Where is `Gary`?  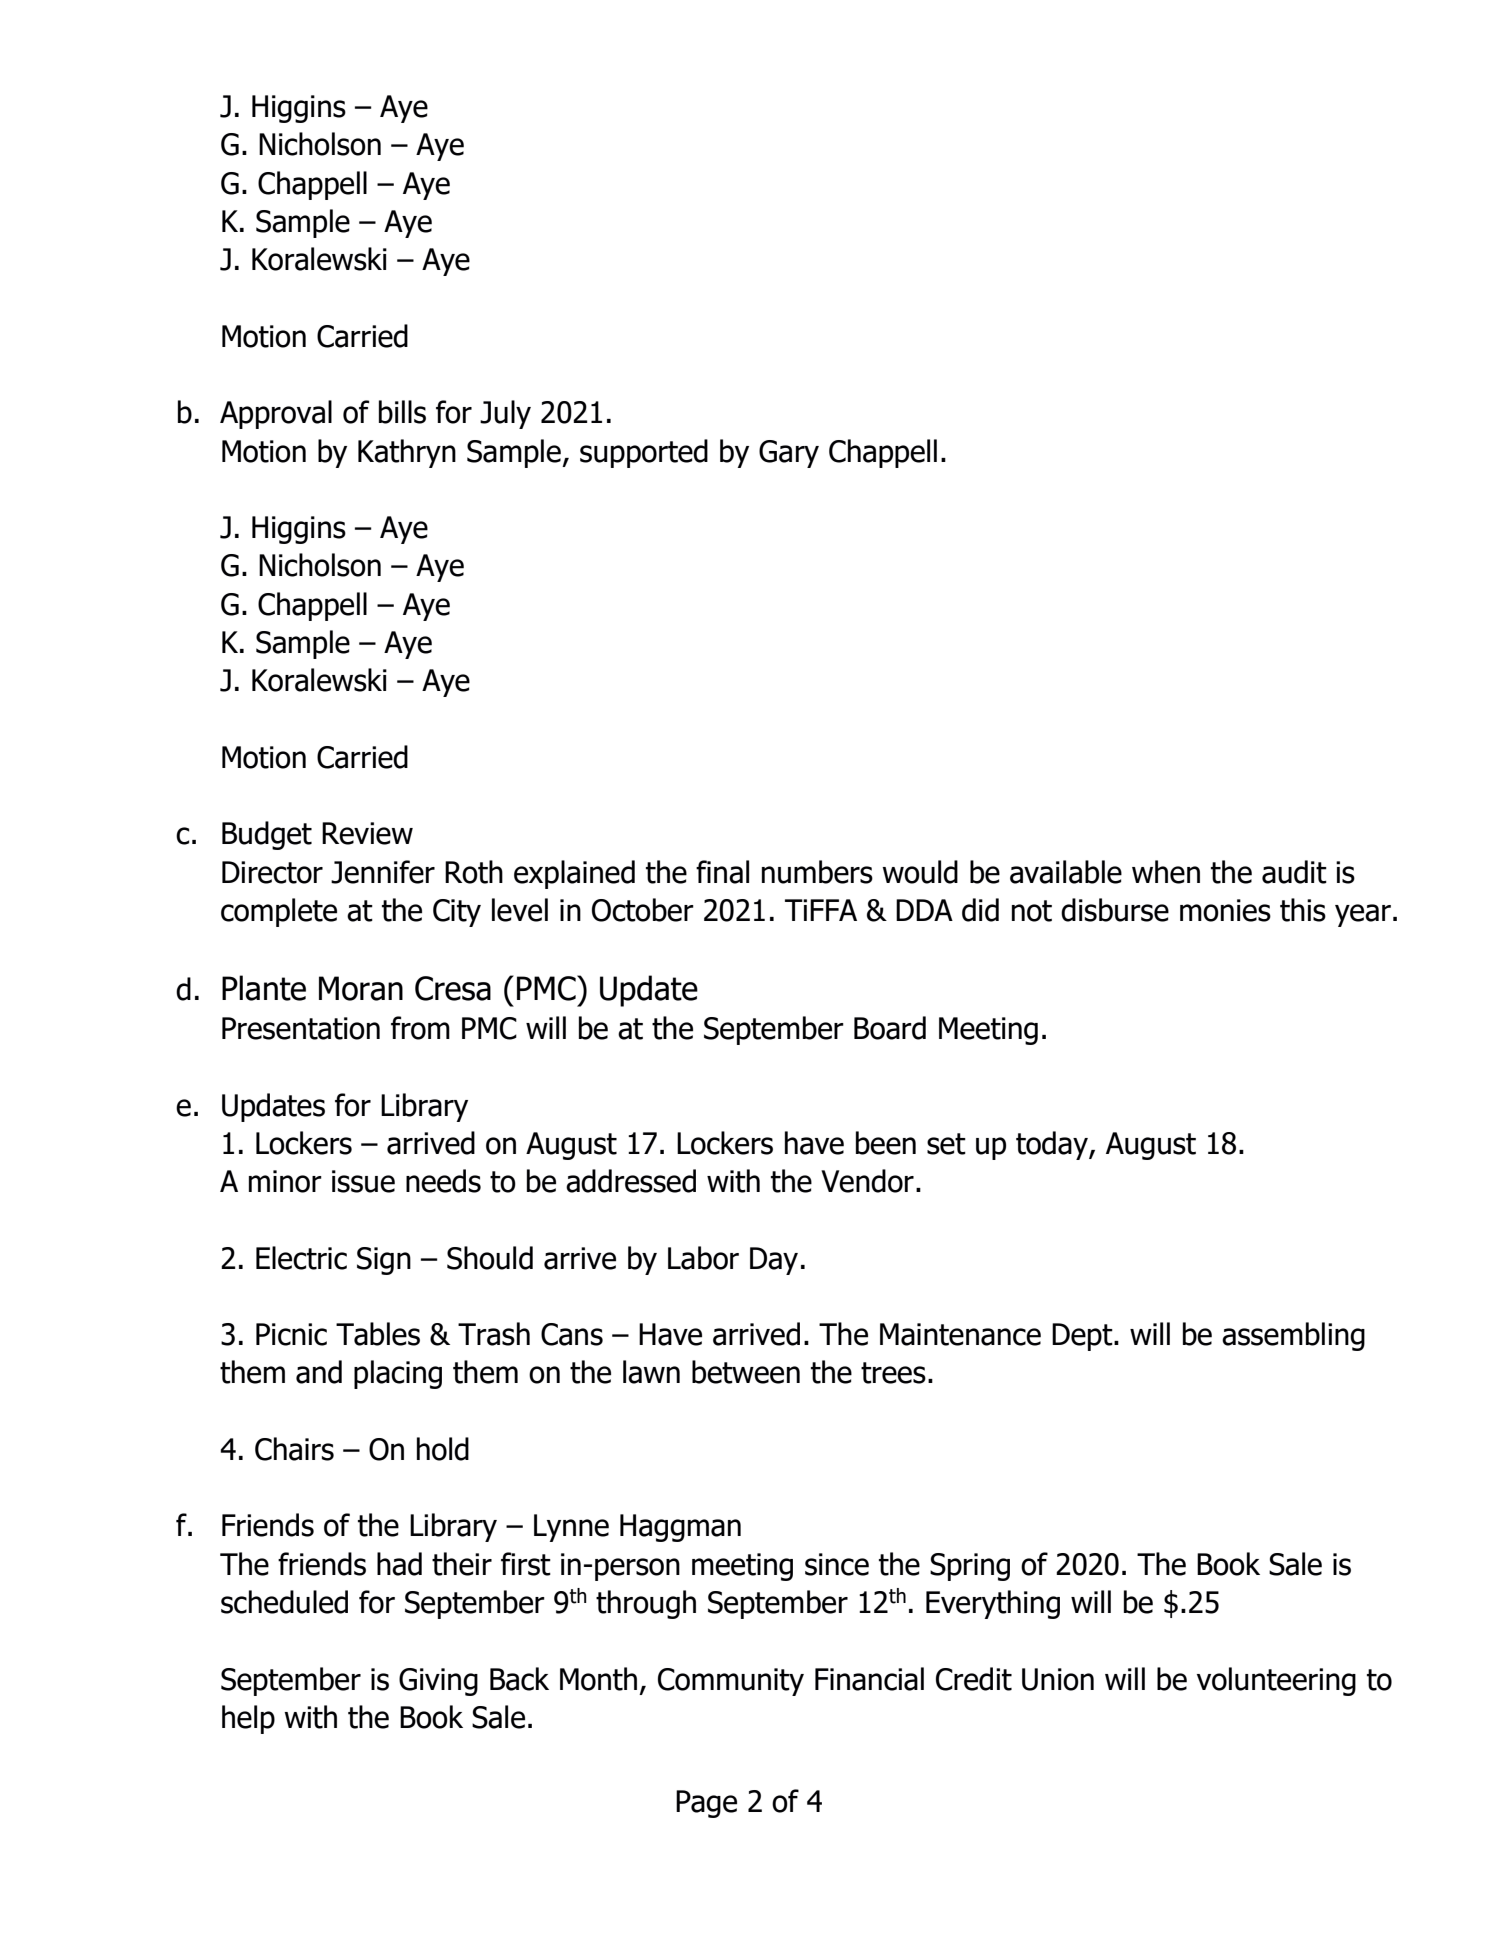 Gary is located at coordinates (789, 454).
